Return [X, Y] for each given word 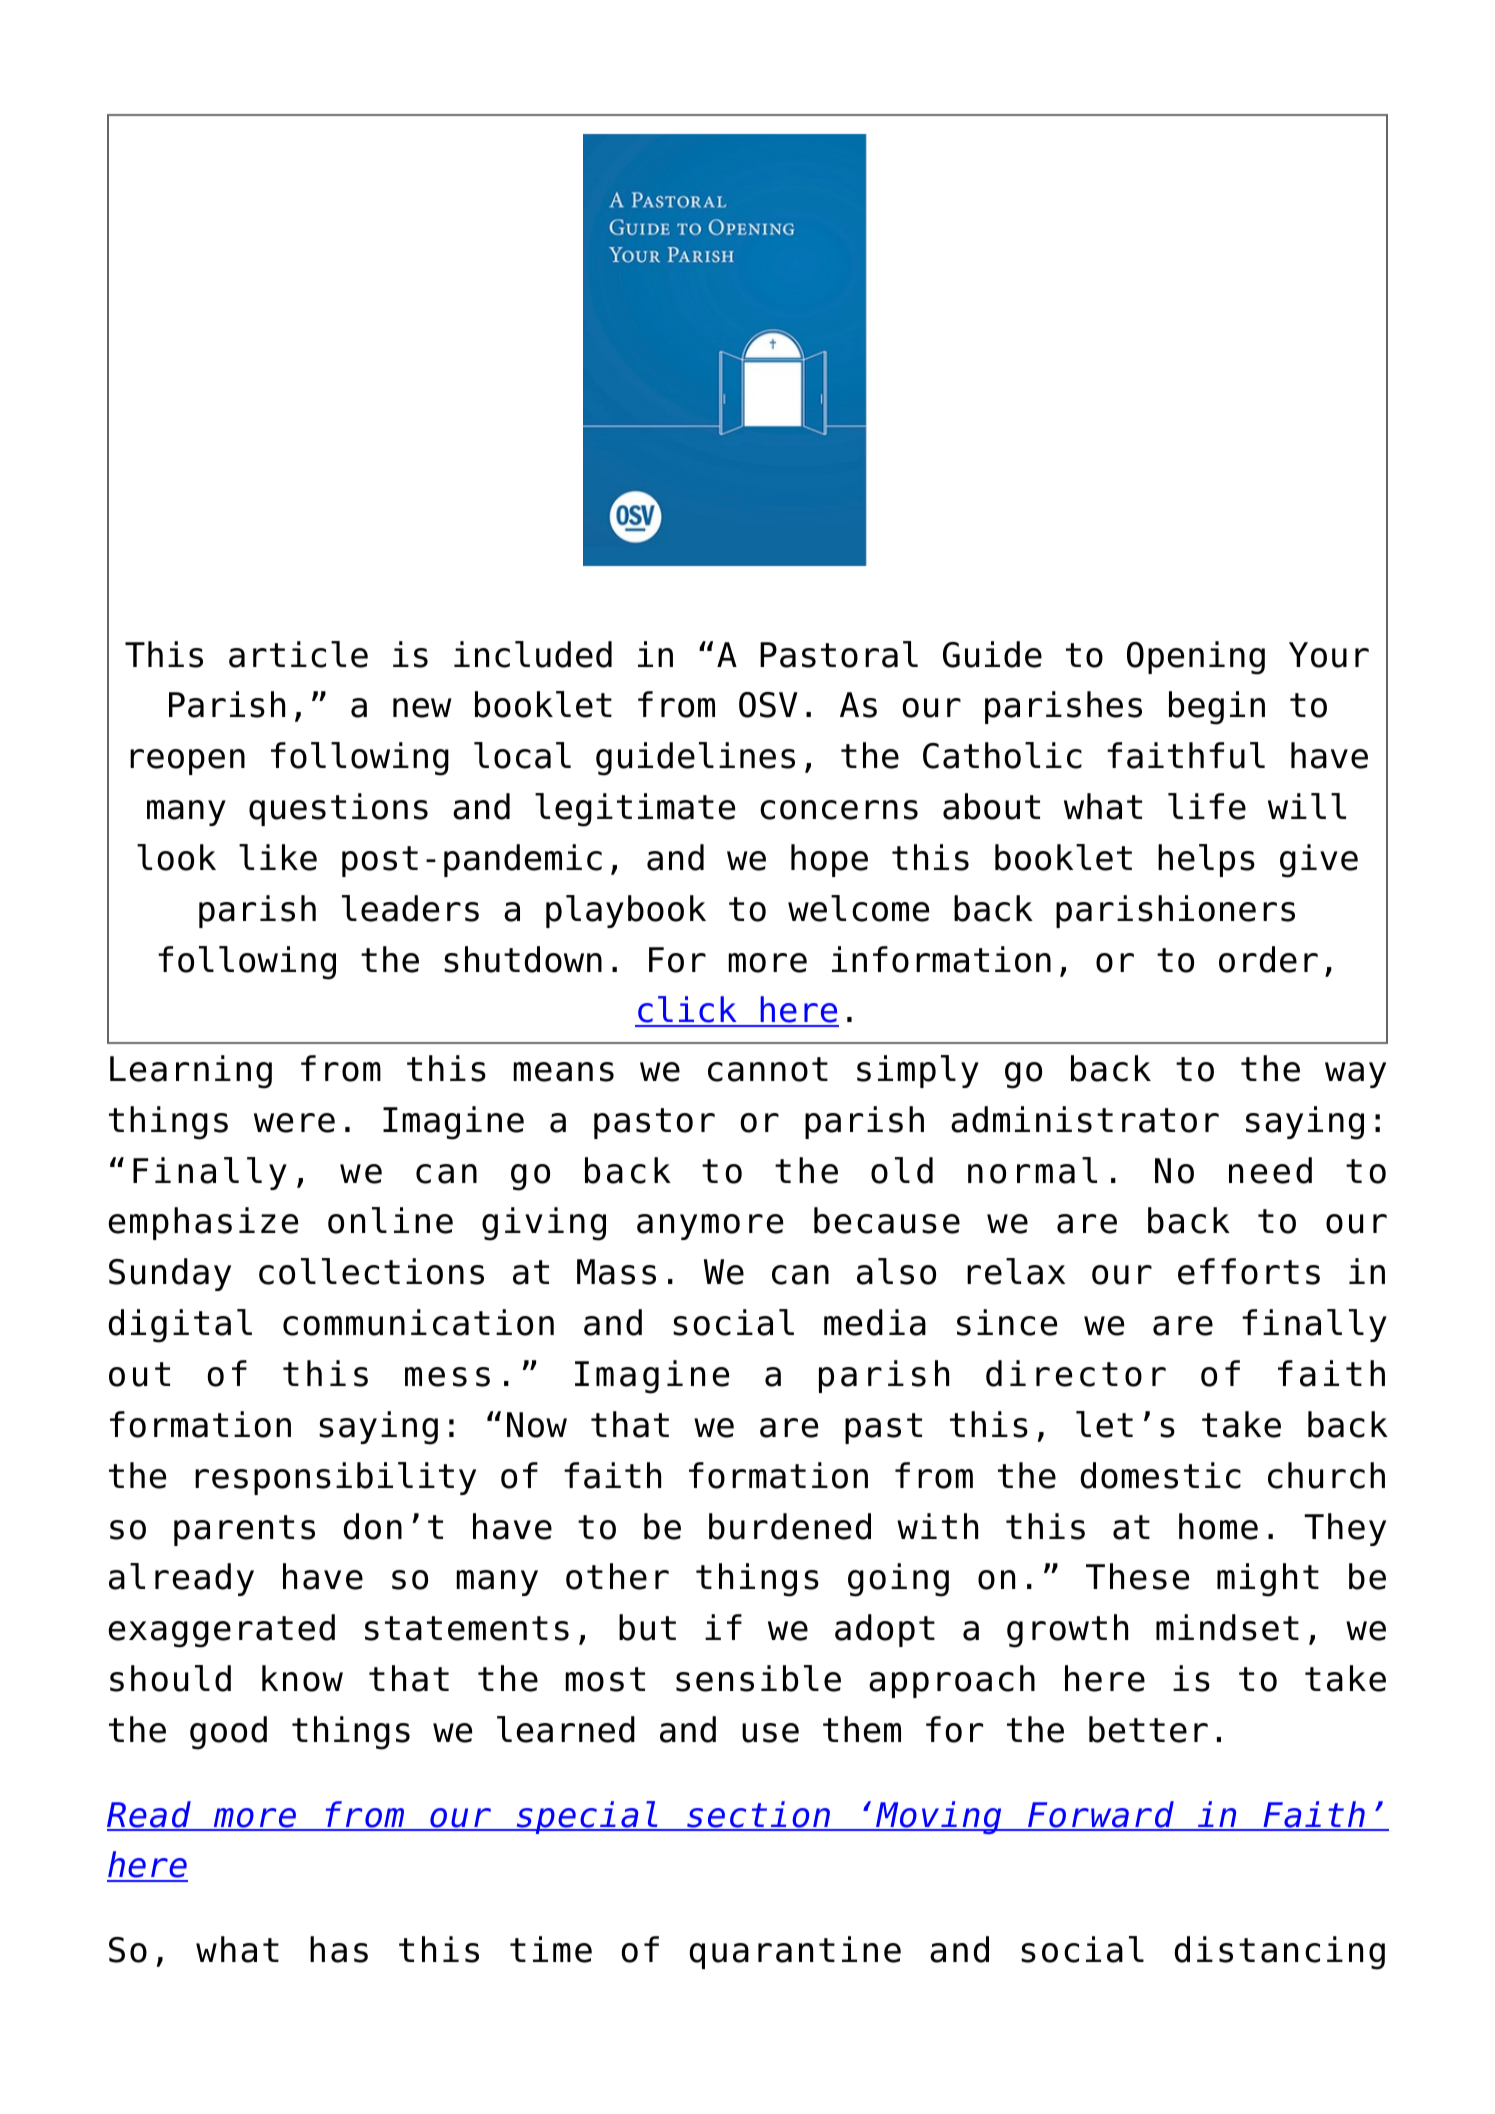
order [1268, 959]
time [551, 1949]
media [875, 1322]
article [298, 654]
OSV [768, 705]
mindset [1227, 1627]
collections [371, 1271]
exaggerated [222, 1631]
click [687, 1011]
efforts [1249, 1271]
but [647, 1627]
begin [1217, 708]
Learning [191, 1072]
